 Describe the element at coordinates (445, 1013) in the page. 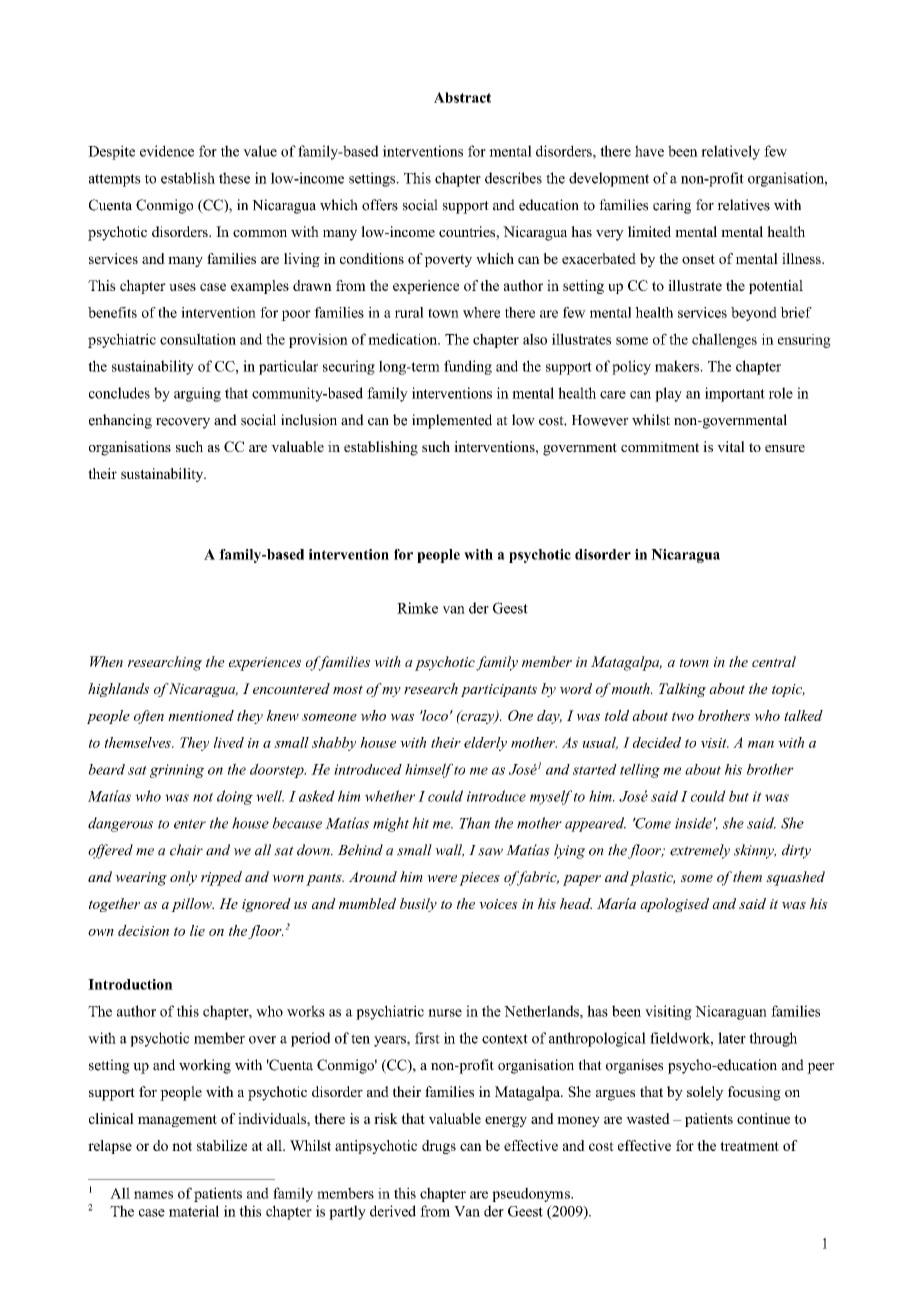

I see `nurse` at that location.
